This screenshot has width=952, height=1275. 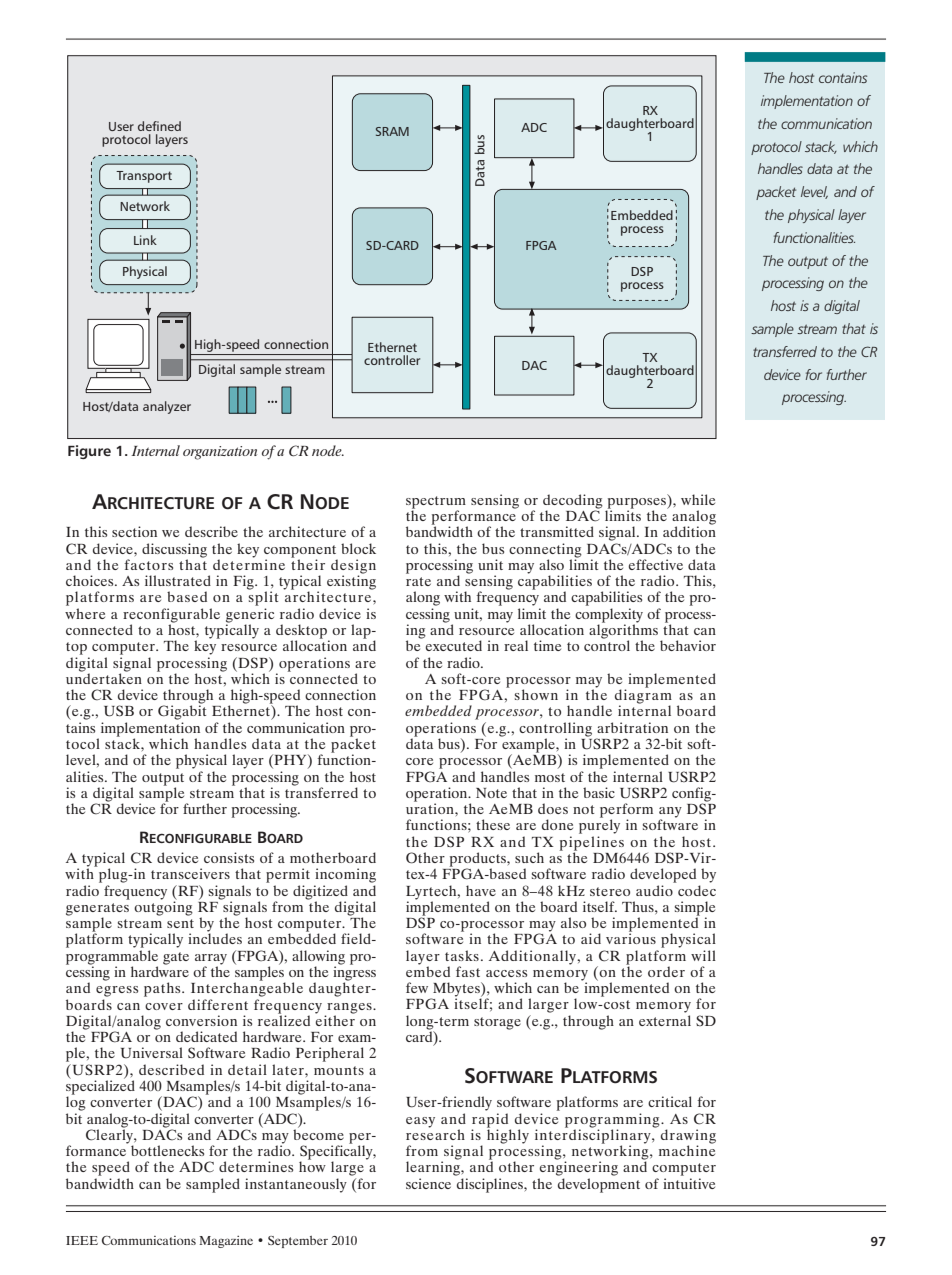 I want to click on Transport, so click(x=144, y=177).
